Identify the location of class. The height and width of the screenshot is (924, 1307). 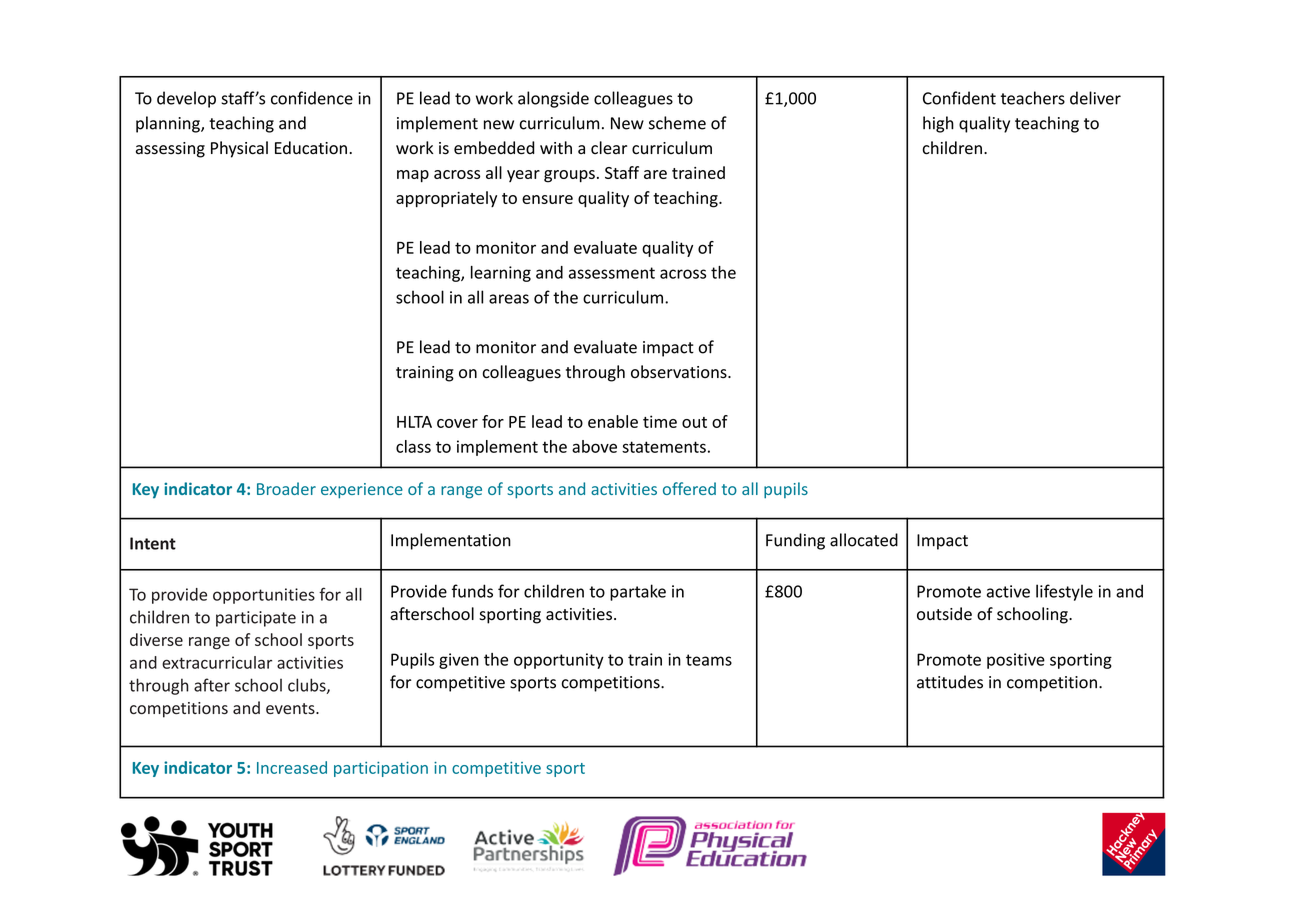
(413, 446).
